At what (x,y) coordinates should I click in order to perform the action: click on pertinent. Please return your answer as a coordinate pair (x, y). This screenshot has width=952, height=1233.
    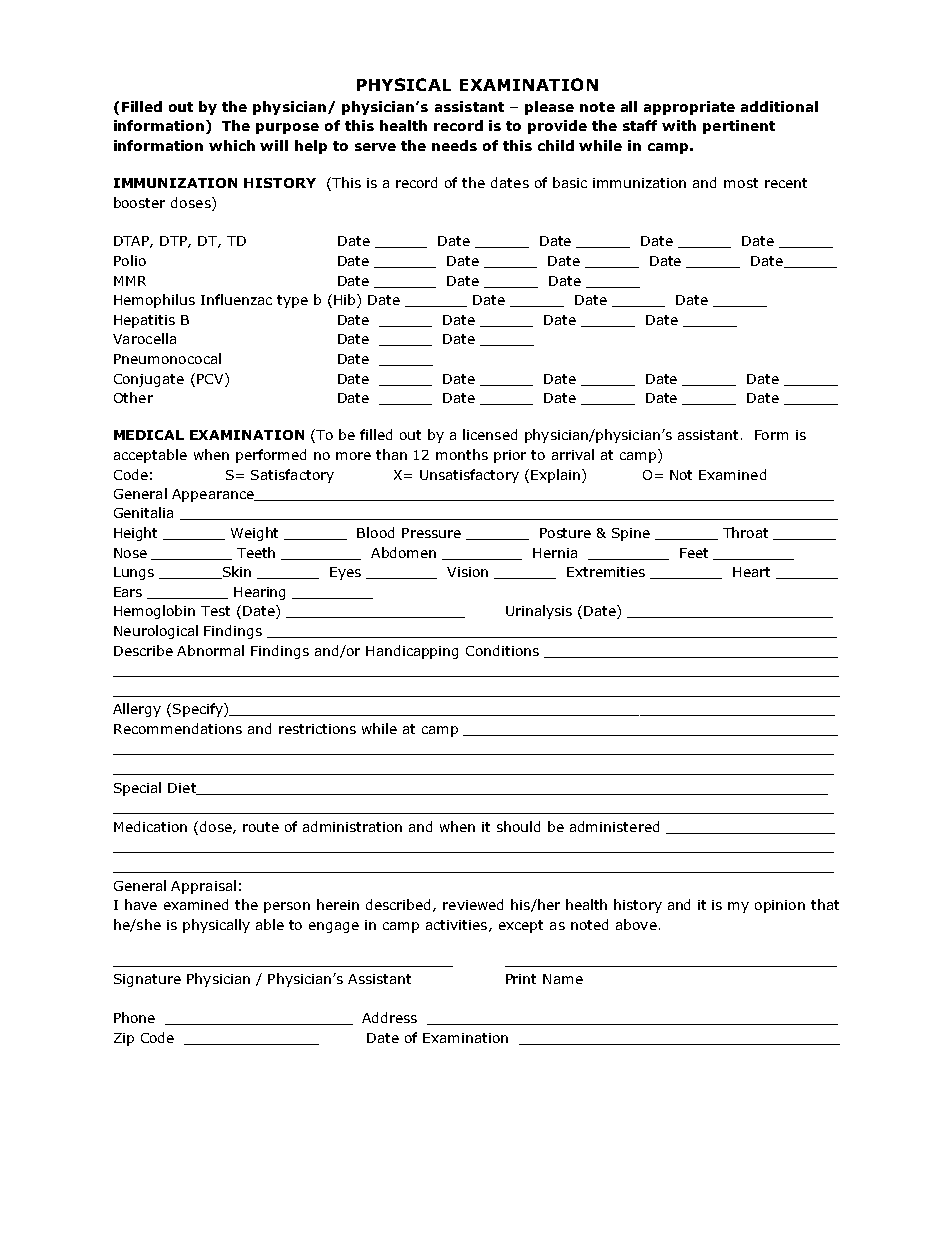
    Looking at the image, I should click on (739, 127).
